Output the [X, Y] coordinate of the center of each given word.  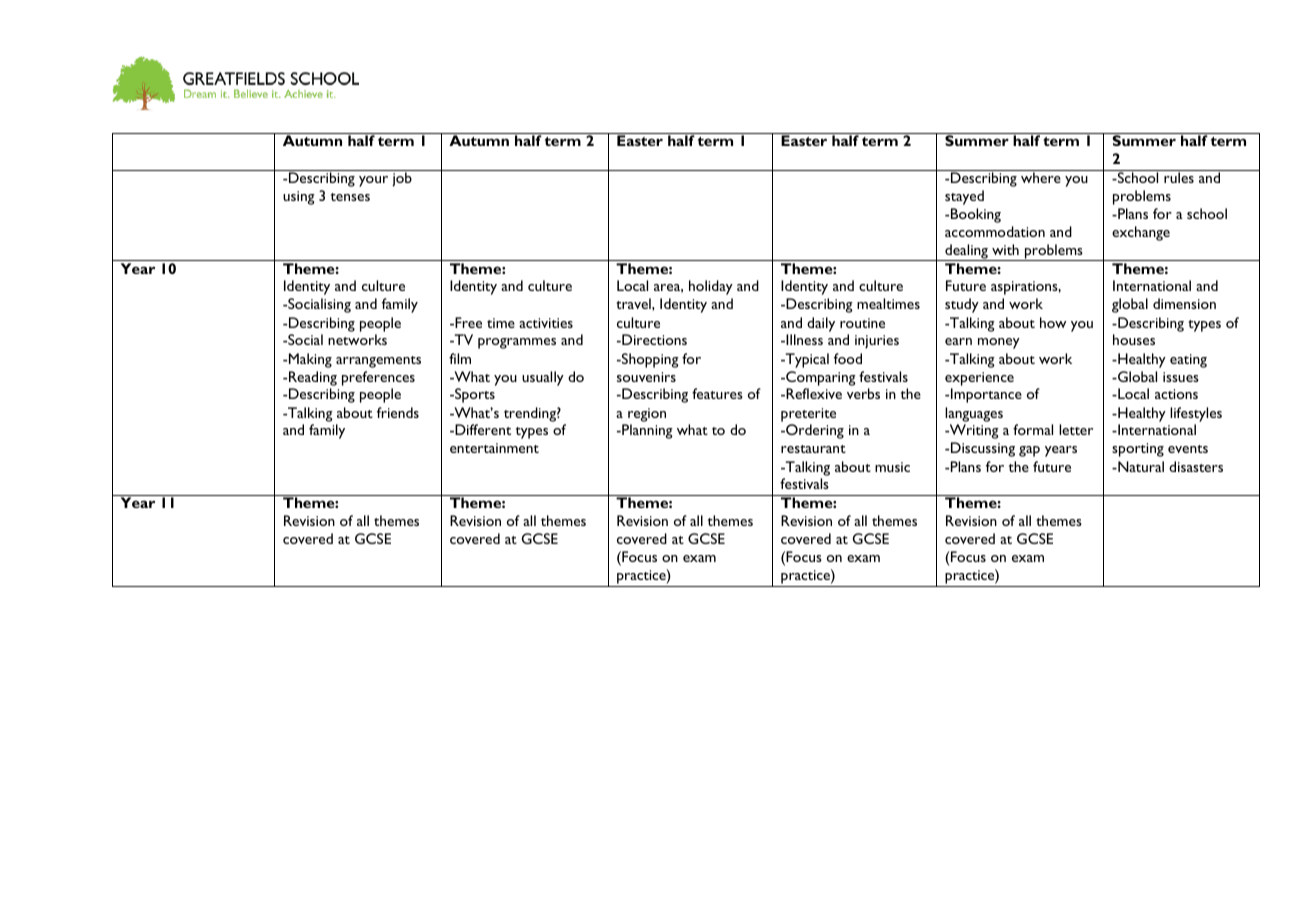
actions [1176, 394]
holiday [711, 287]
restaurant [813, 449]
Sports [474, 395]
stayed [964, 197]
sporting [1138, 450]
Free [467, 322]
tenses [350, 197]
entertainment [494, 448]
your [373, 181]
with [1005, 249]
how [1053, 322]
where [1041, 176]
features [717, 393]
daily [821, 324]
